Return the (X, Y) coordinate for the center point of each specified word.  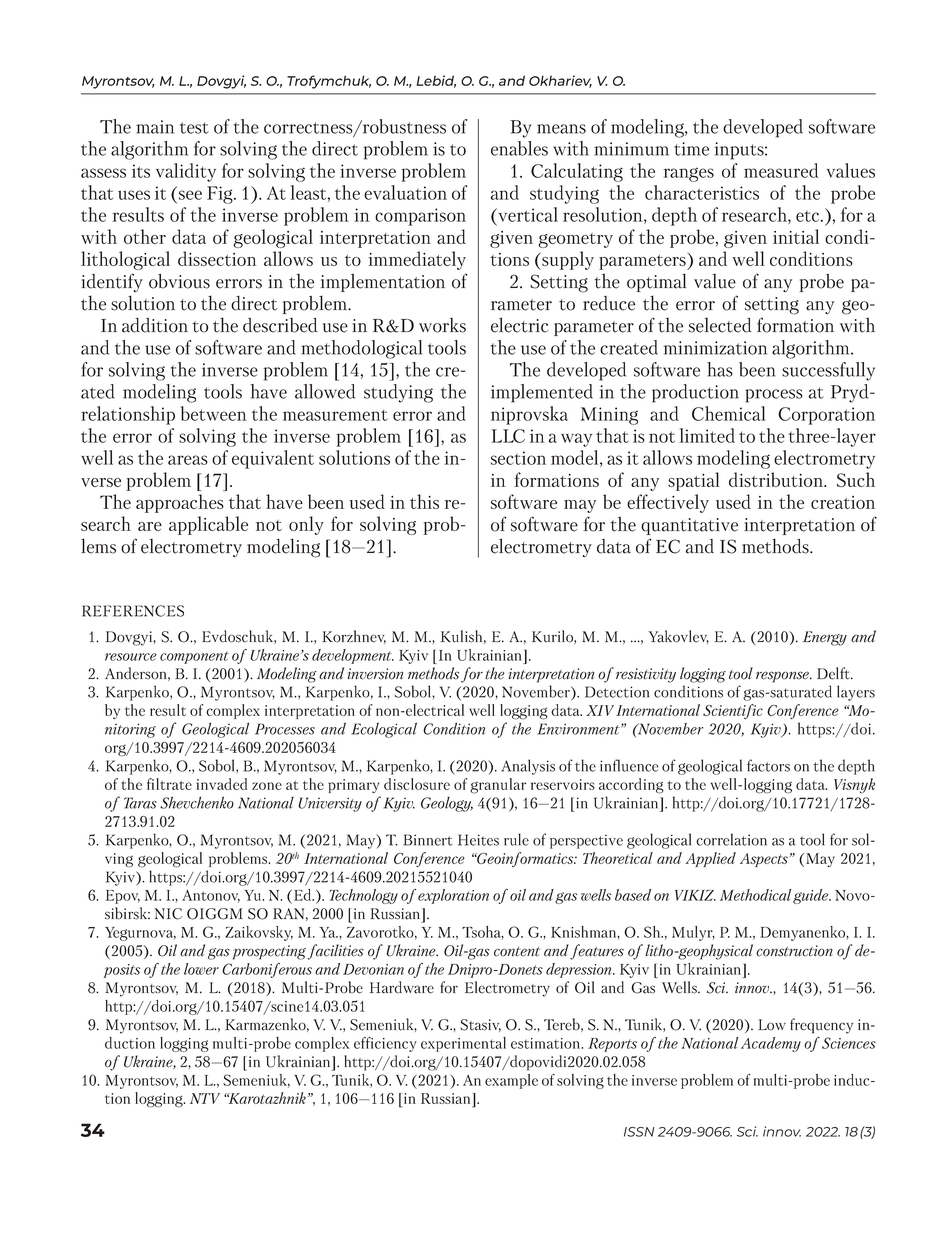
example (511, 1081)
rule (516, 839)
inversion (375, 674)
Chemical (729, 413)
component (194, 657)
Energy (825, 638)
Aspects (764, 860)
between (214, 413)
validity (186, 172)
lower (201, 969)
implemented (542, 393)
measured (781, 170)
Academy (771, 1044)
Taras (140, 803)
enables (519, 148)
